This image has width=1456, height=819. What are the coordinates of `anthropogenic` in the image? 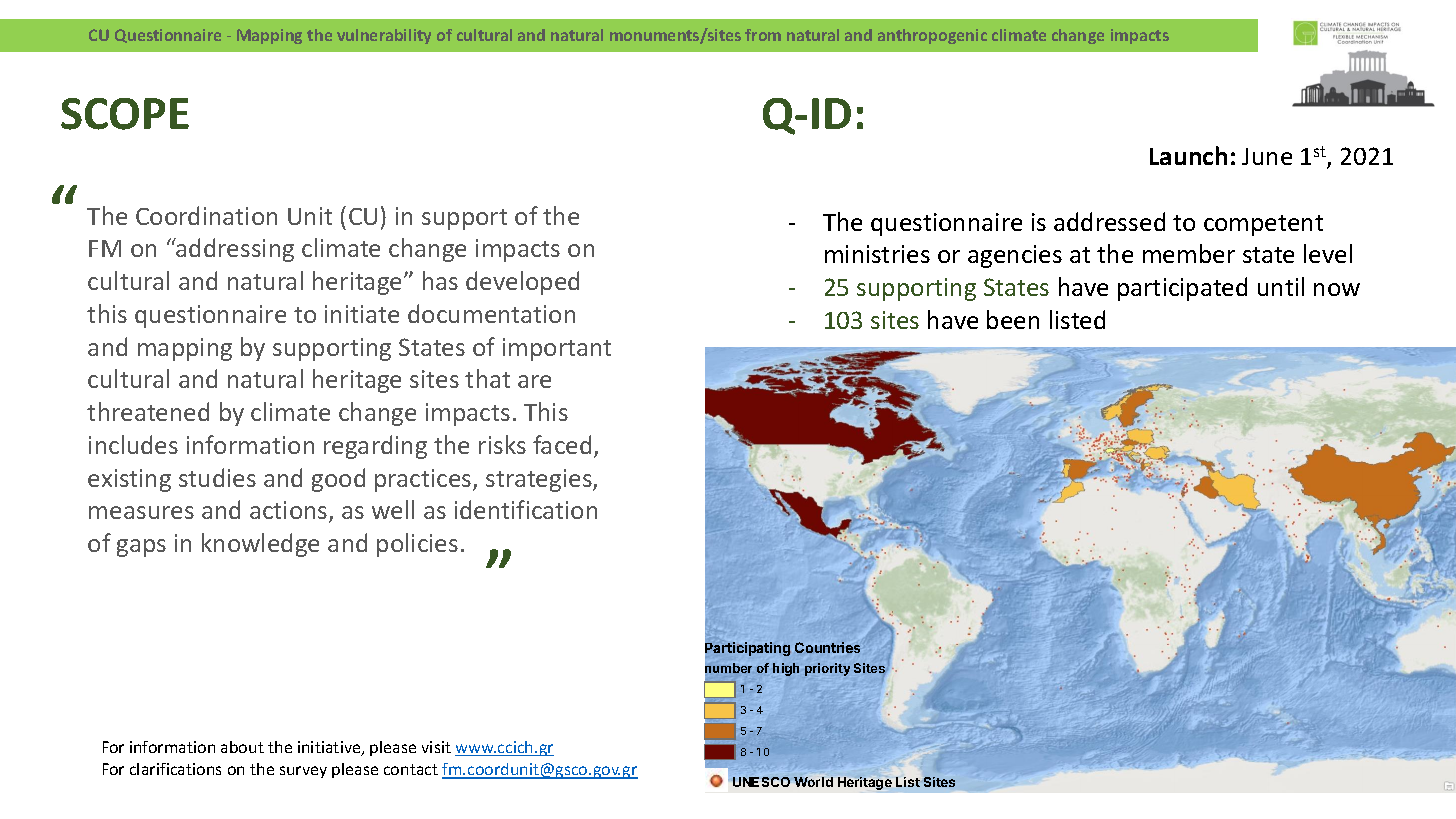 It's located at (932, 36).
